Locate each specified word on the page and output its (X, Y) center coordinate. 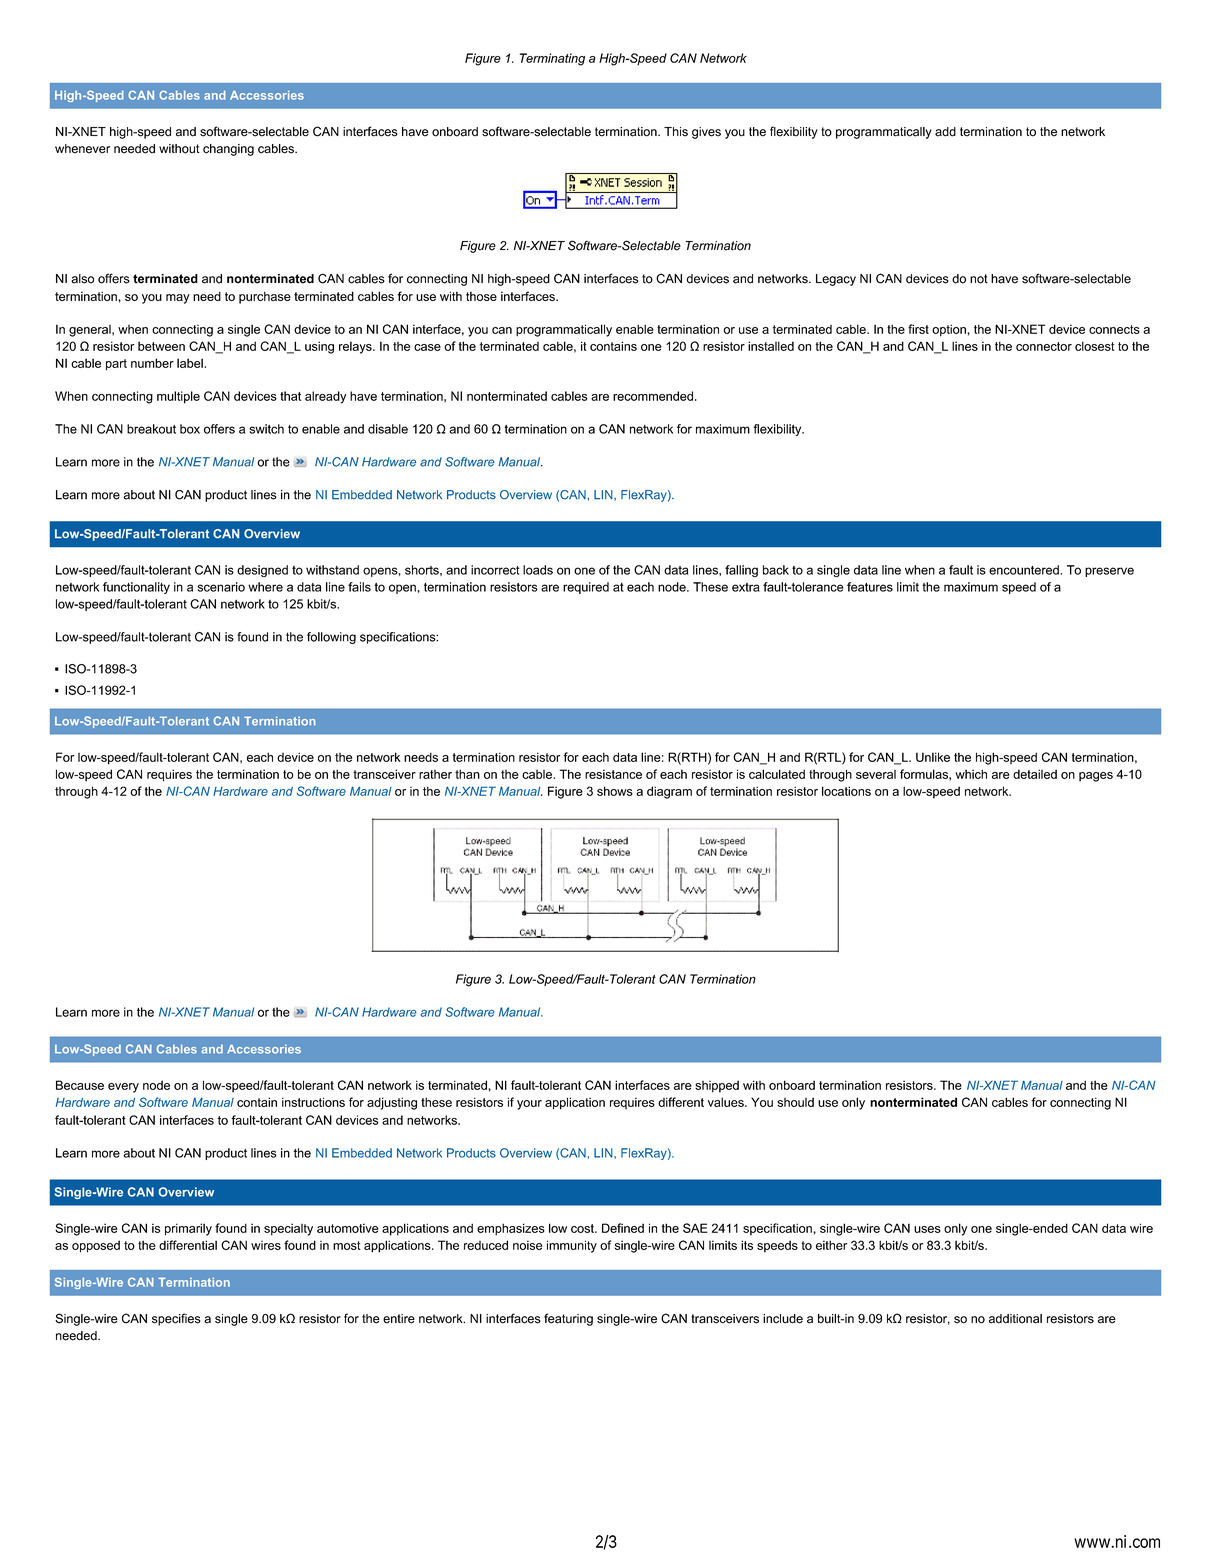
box (190, 429)
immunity (572, 1246)
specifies (176, 1319)
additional (1015, 1319)
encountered (1025, 570)
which (971, 774)
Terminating (552, 59)
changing (228, 150)
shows (615, 791)
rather (435, 774)
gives (706, 133)
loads (538, 570)
